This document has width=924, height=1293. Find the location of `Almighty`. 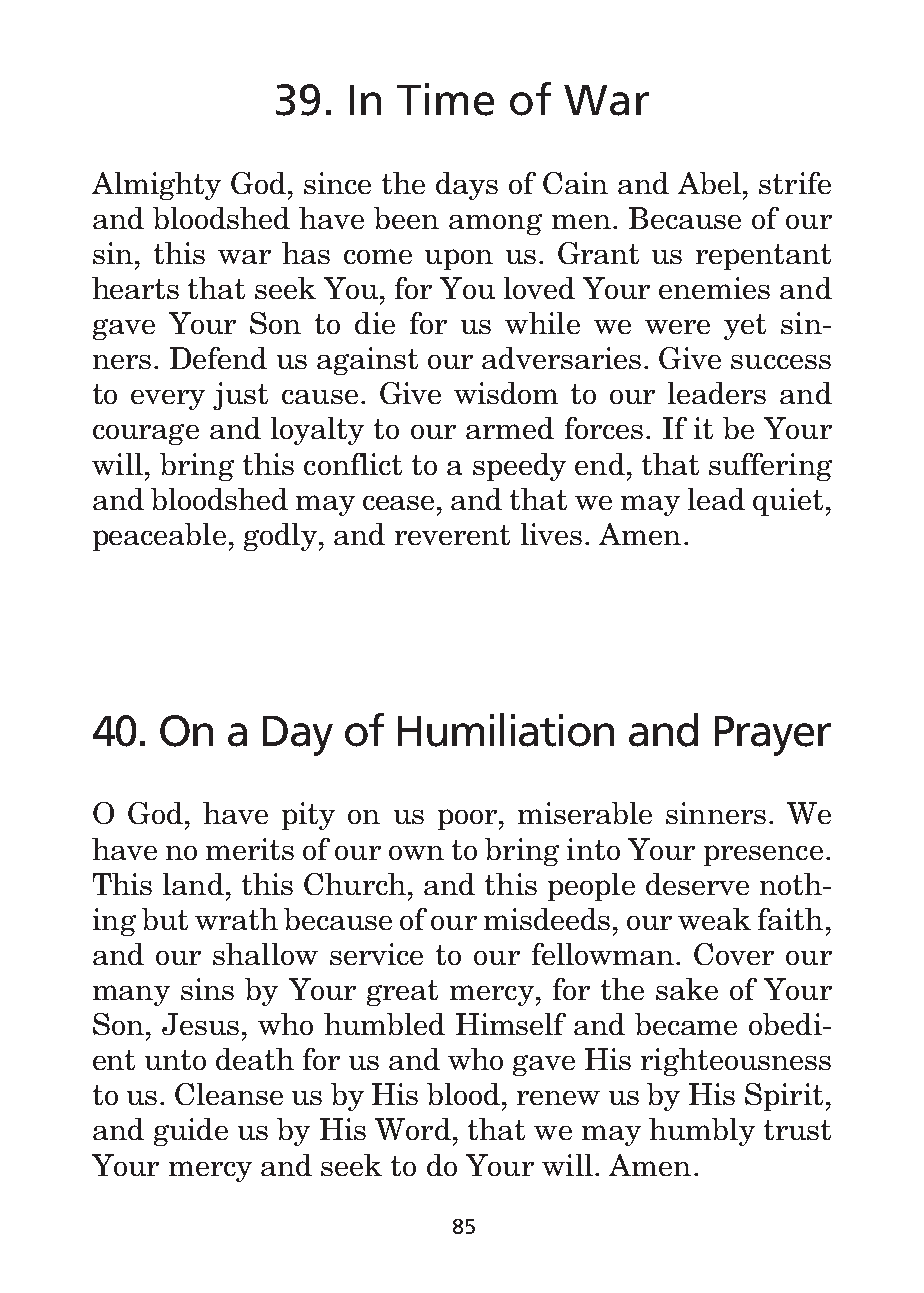

Almighty is located at coordinates (156, 186).
